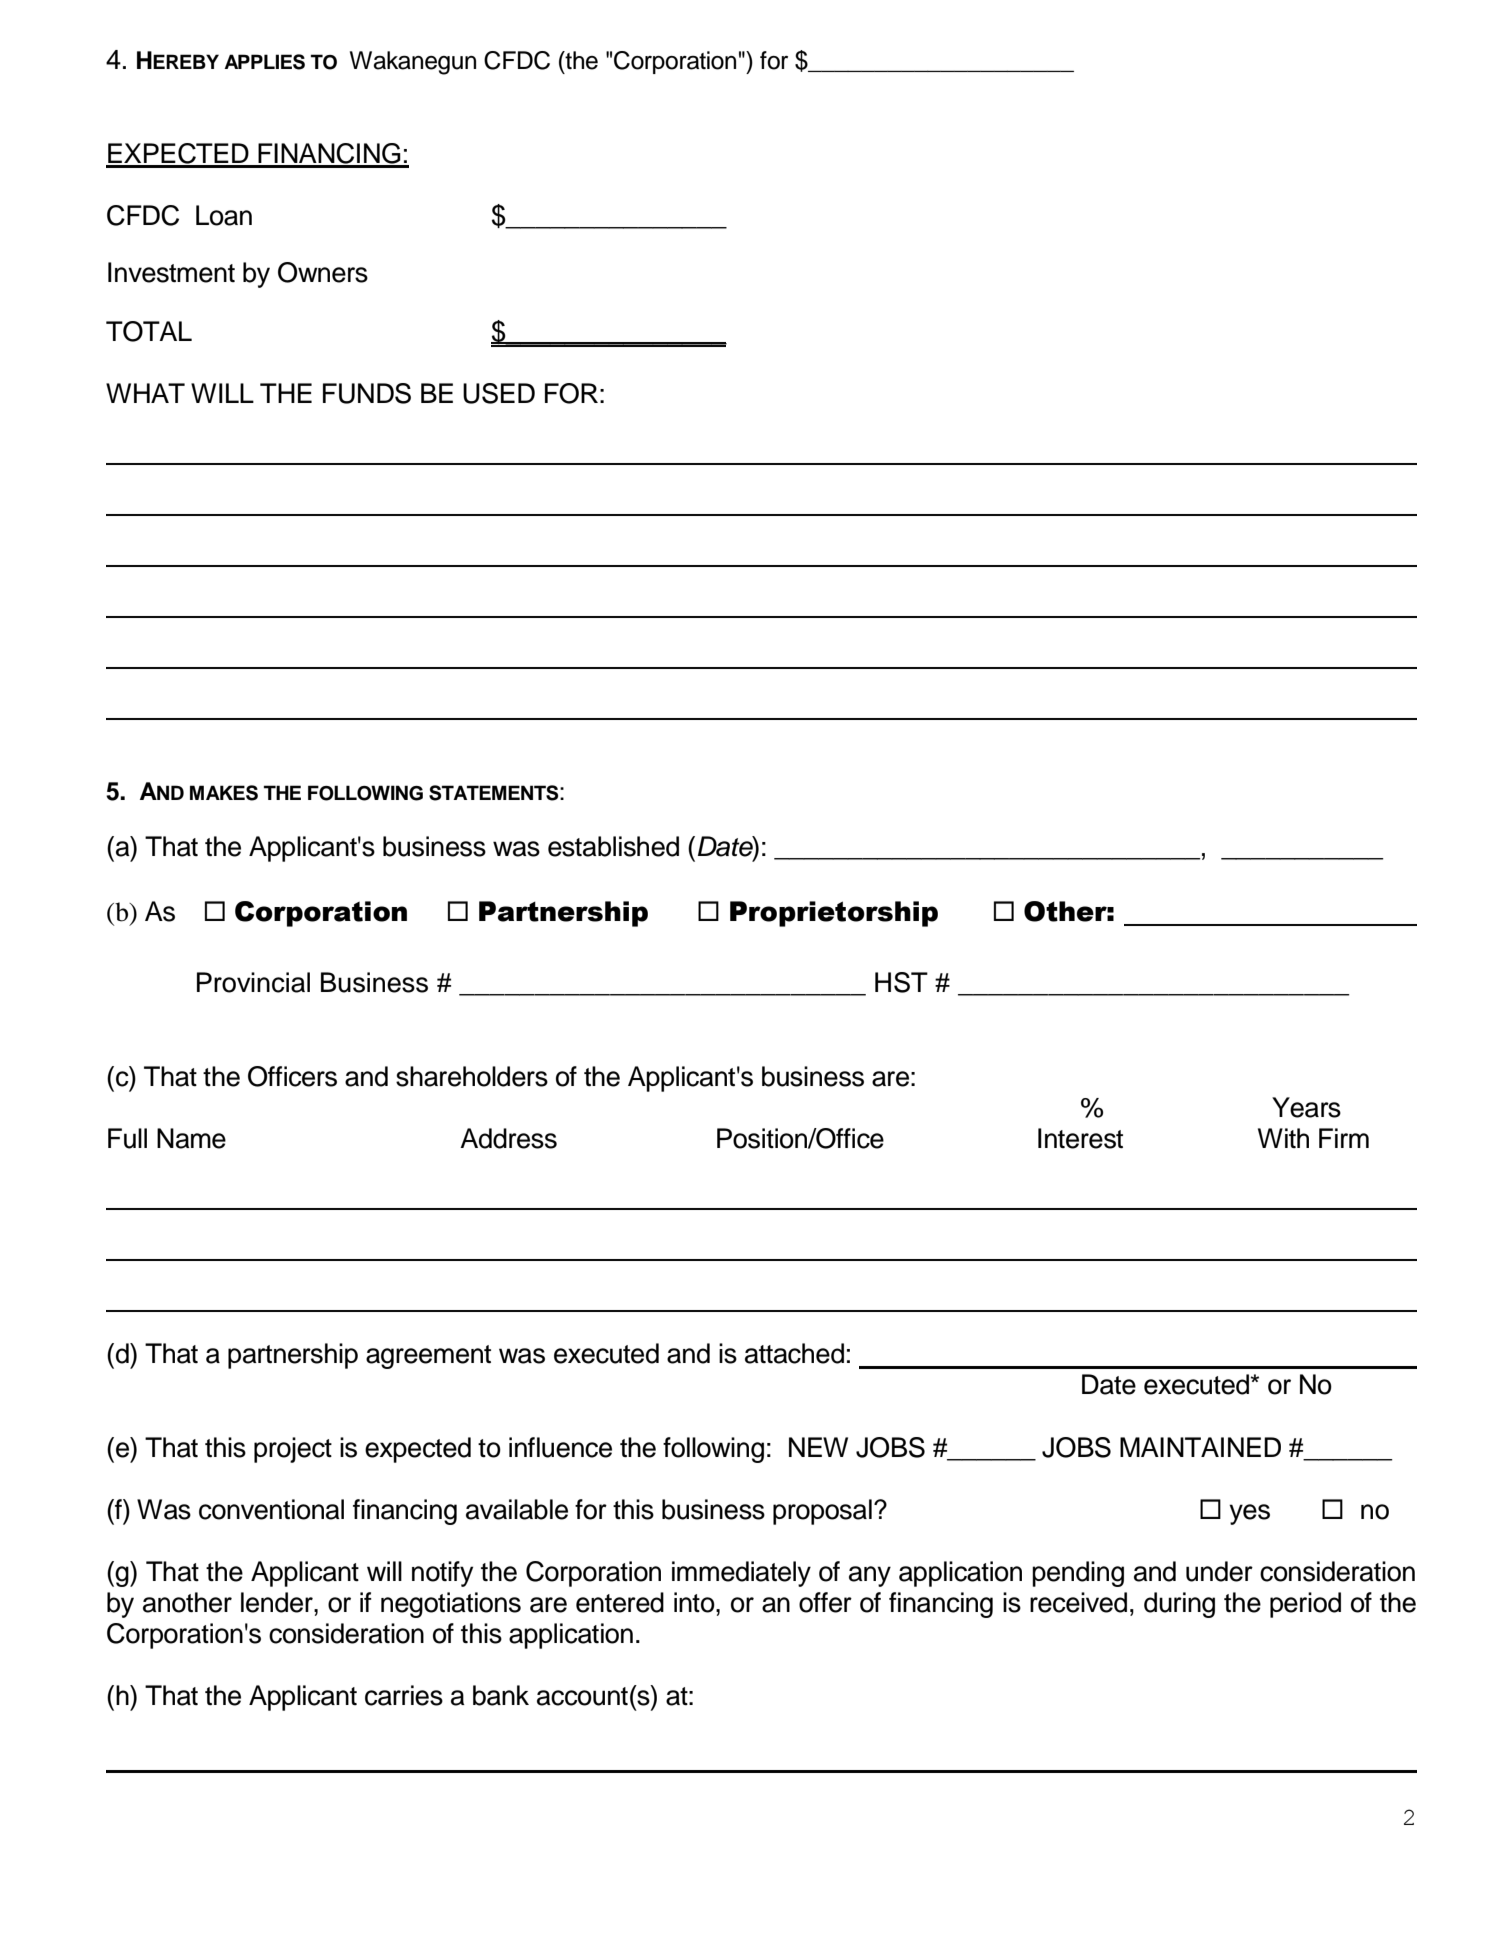 This screenshot has height=1948, width=1505. I want to click on lender, so click(278, 1602).
